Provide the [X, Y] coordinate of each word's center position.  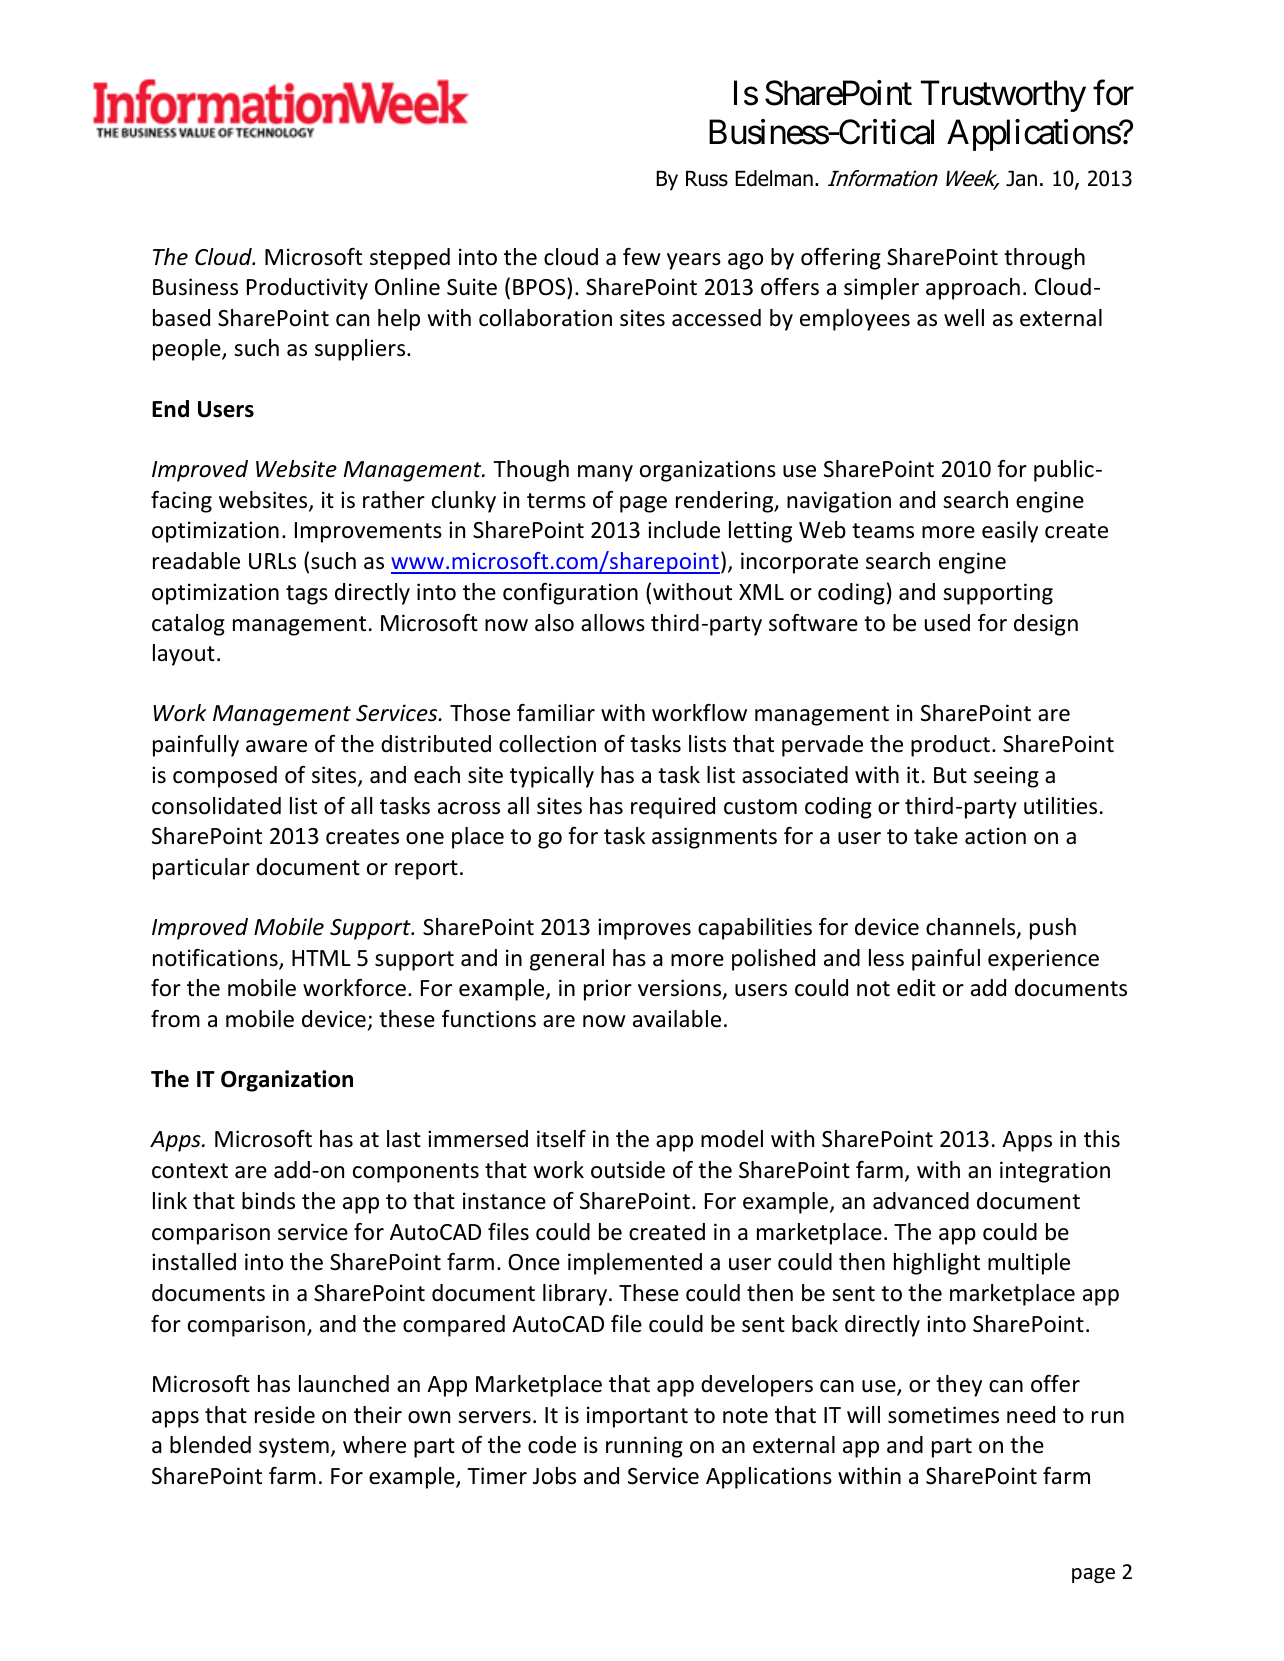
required [673, 808]
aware [276, 746]
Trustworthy [1003, 96]
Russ [707, 179]
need [1031, 1415]
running [644, 1447]
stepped [410, 259]
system [294, 1448]
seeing [1006, 777]
